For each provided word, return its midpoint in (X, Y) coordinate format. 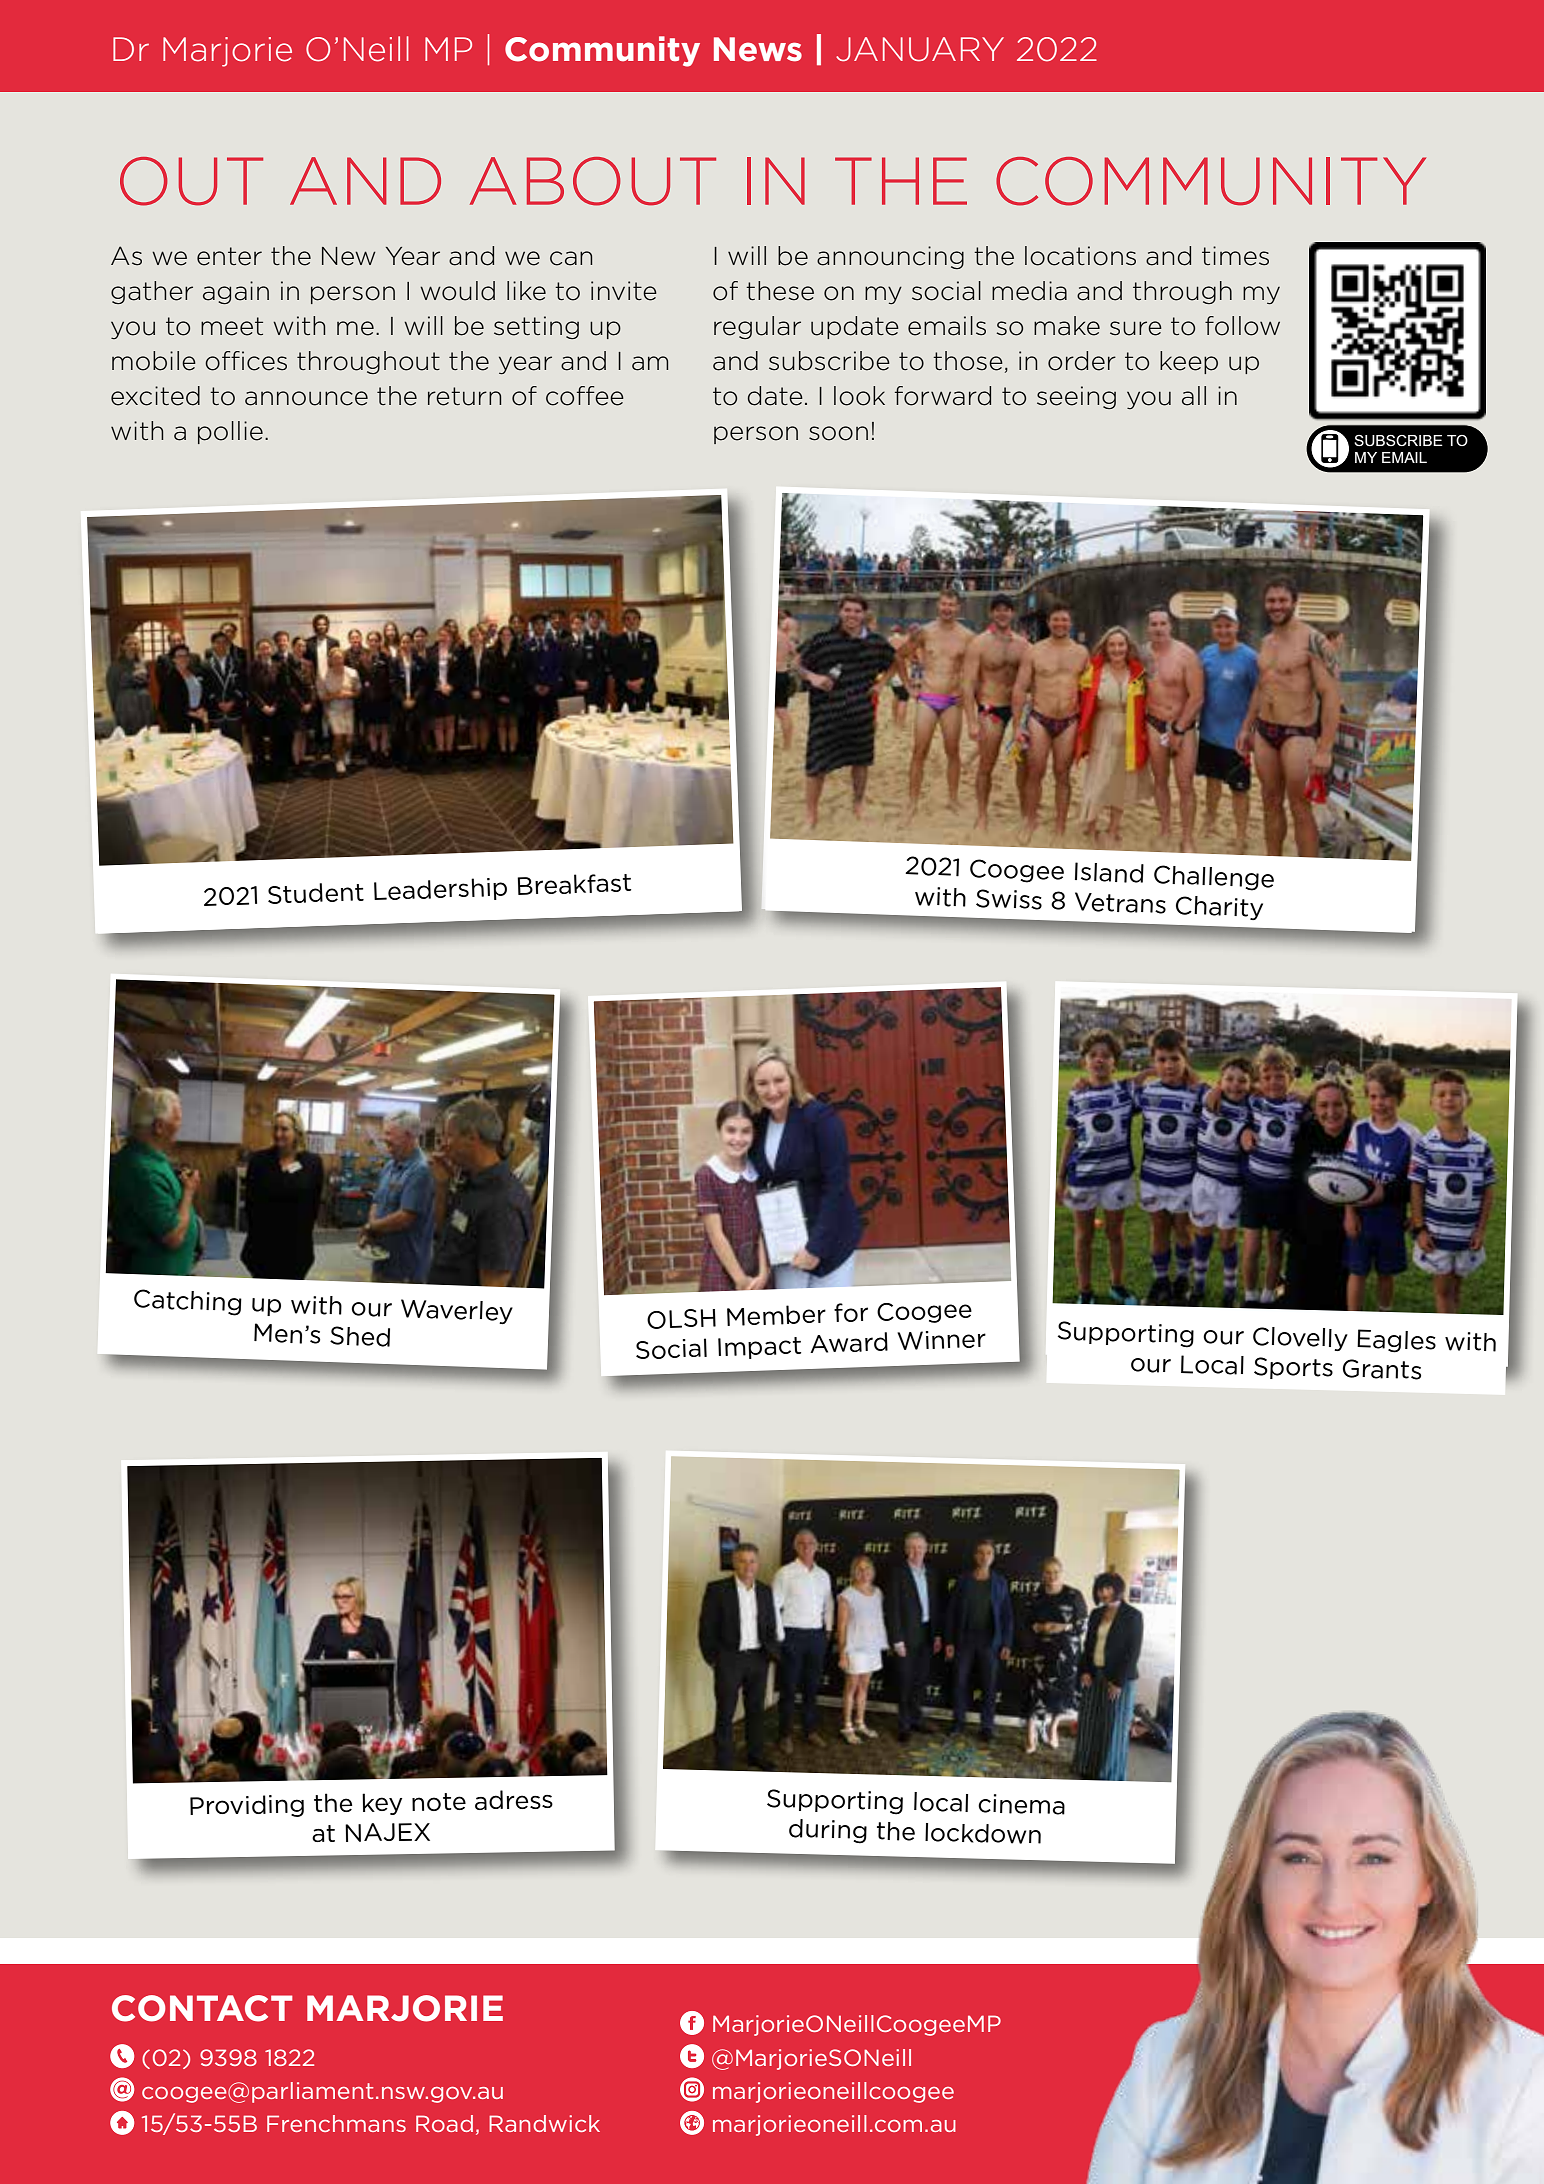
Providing (247, 1806)
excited (155, 396)
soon (838, 433)
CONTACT (202, 2008)
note (439, 1802)
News (758, 49)
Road (444, 2123)
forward (943, 396)
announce (306, 398)
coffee (585, 396)
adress (514, 1800)
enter (229, 256)
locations (1080, 256)
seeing (1076, 397)
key (382, 1804)
